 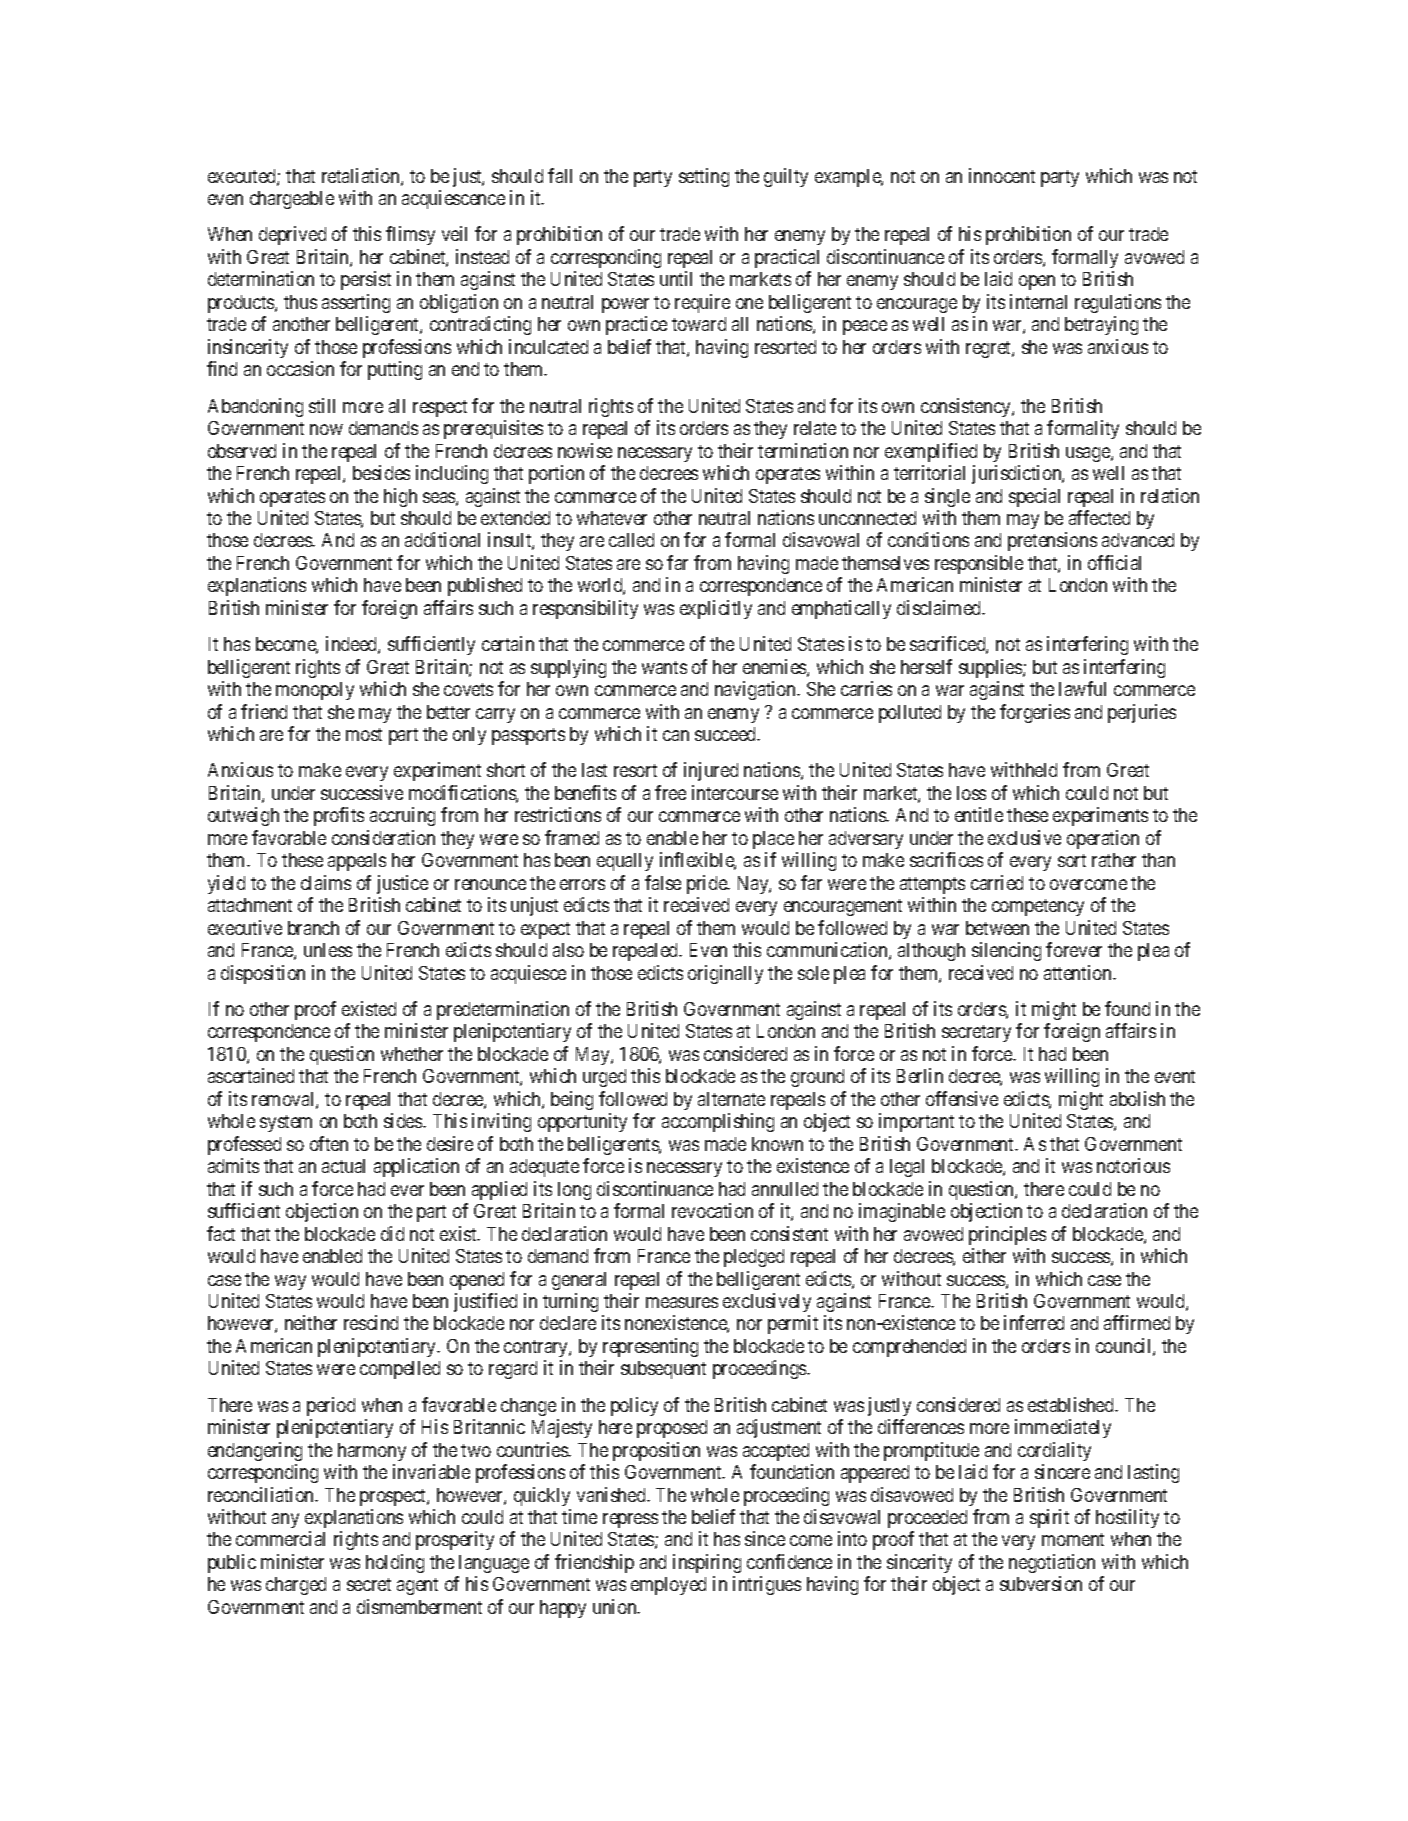 I want to click on charged, so click(x=296, y=1586).
